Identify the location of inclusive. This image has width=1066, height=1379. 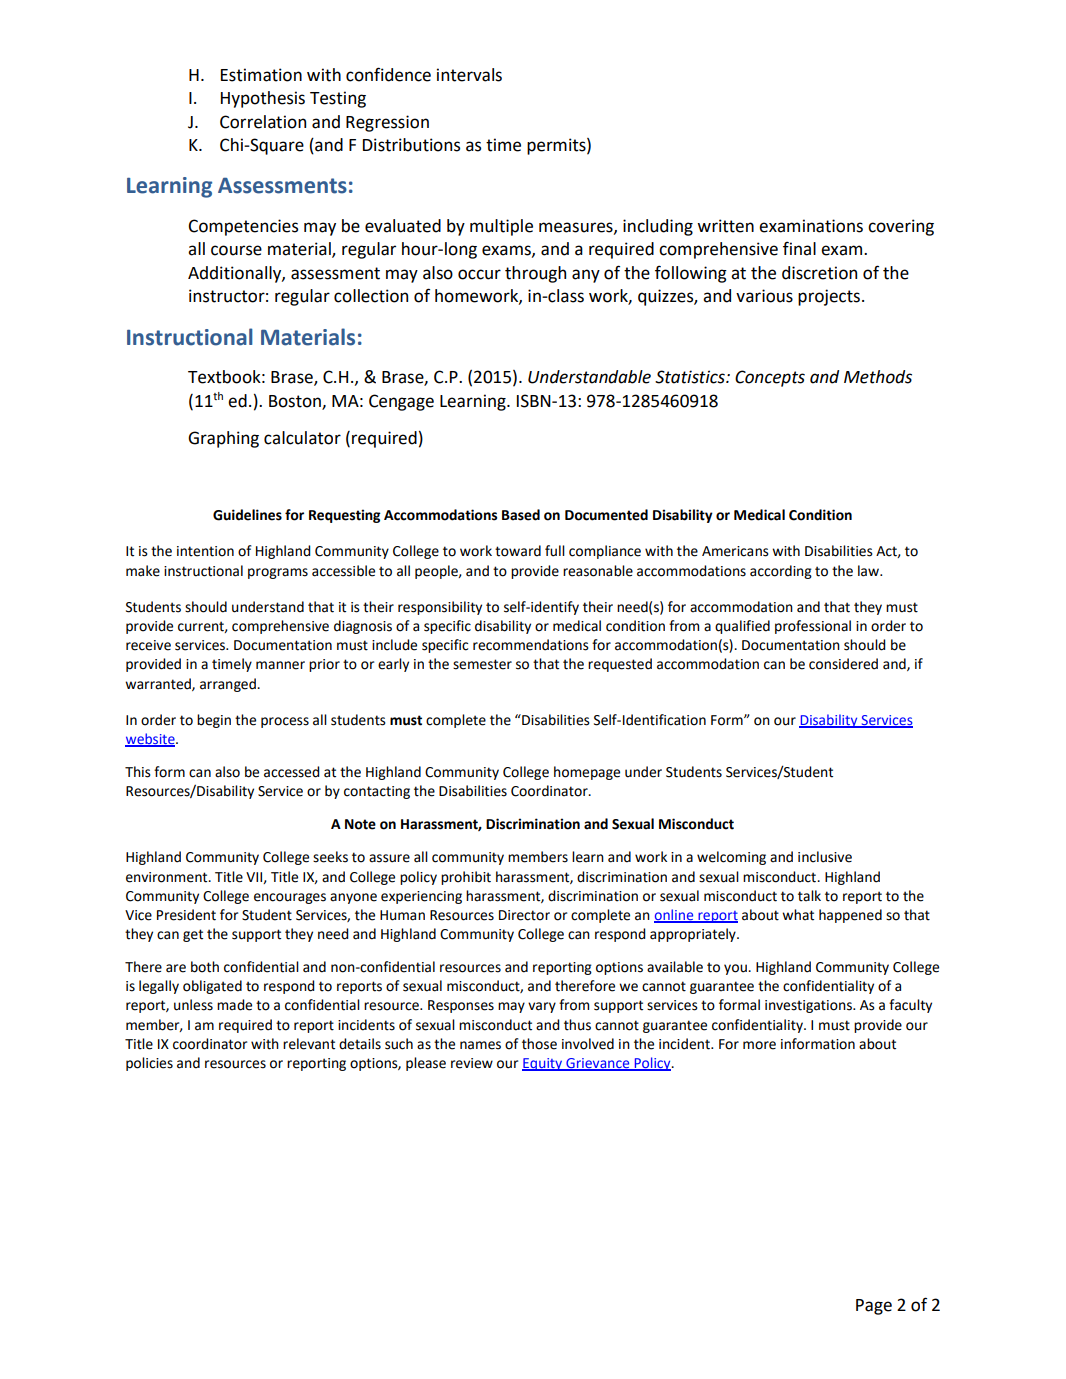
(825, 857).
